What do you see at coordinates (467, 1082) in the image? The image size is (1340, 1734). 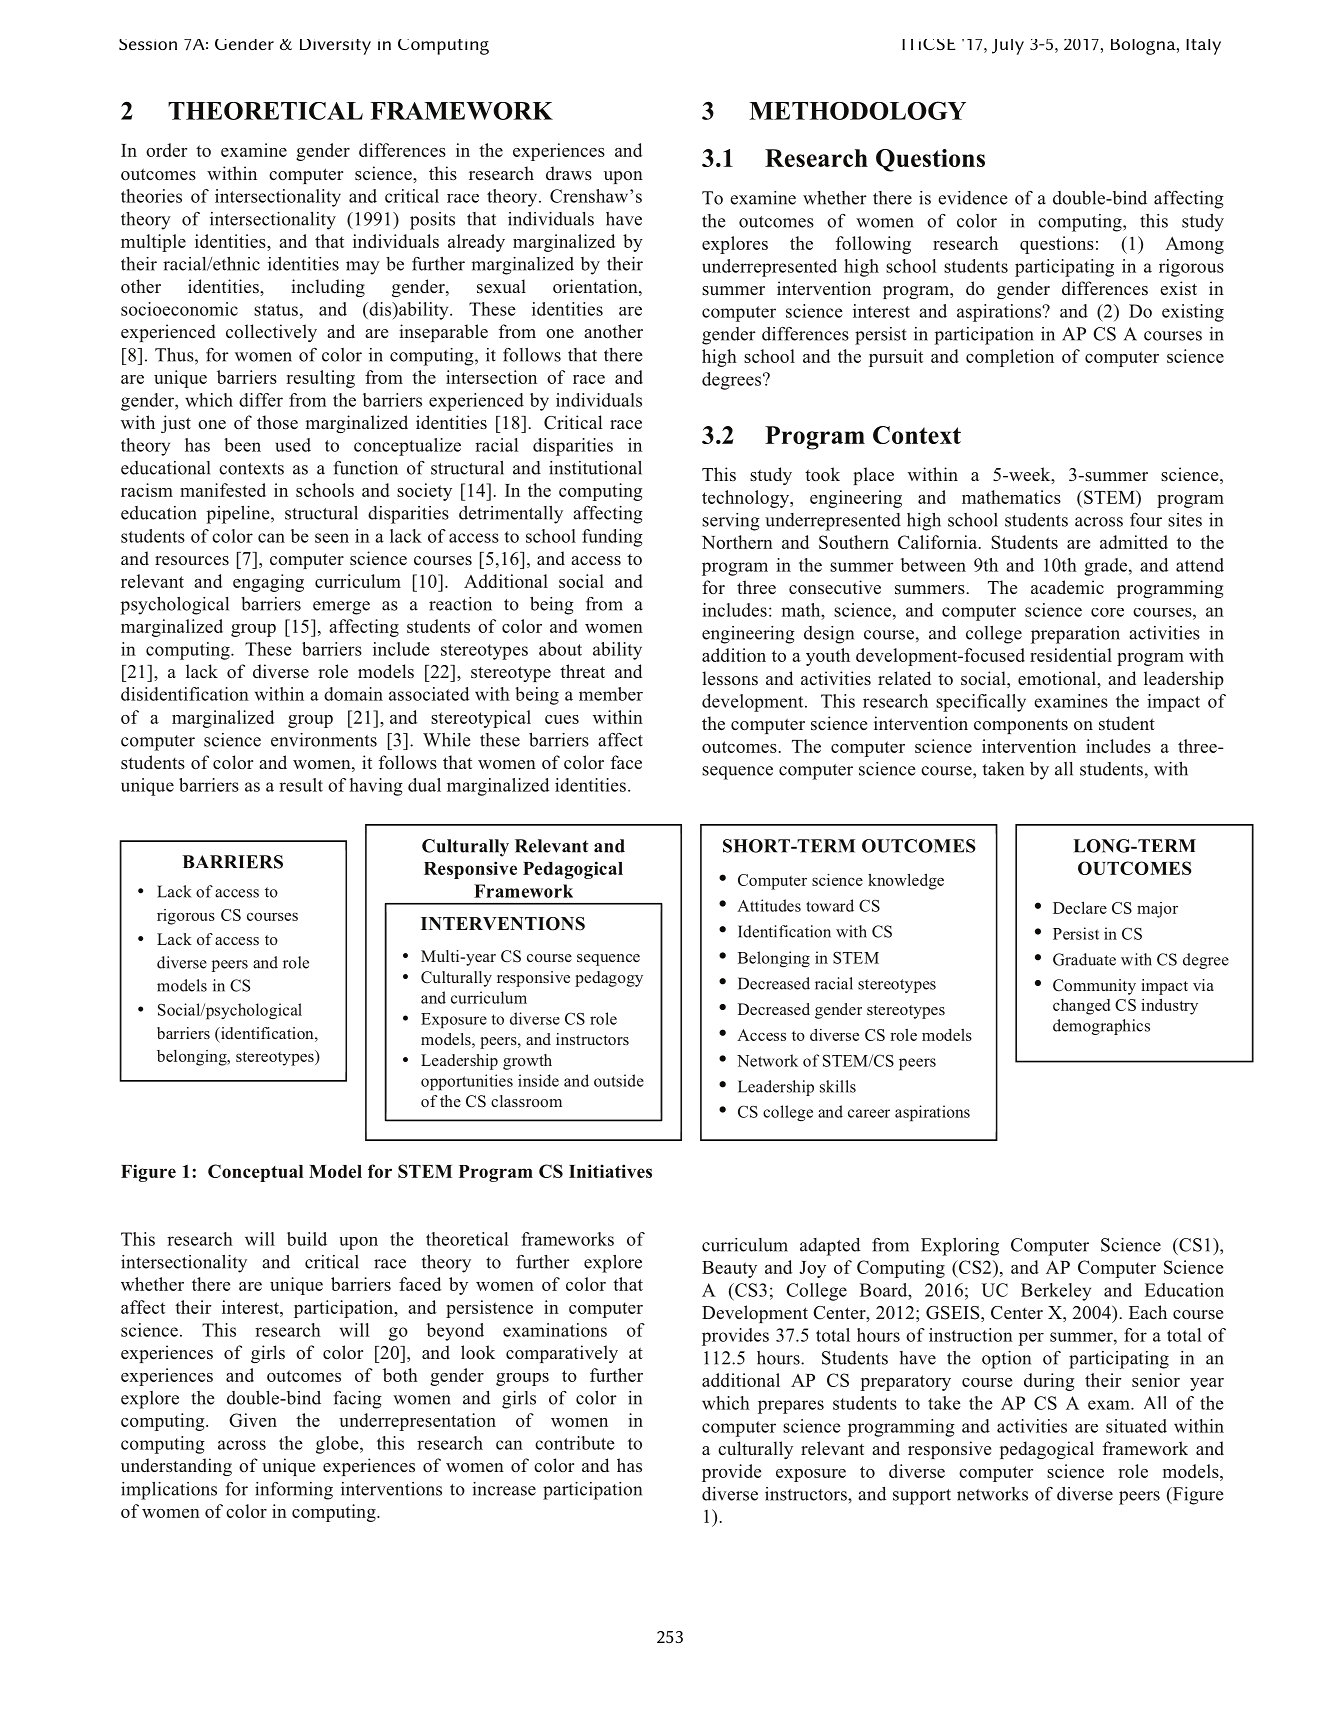 I see `opportunities` at bounding box center [467, 1082].
